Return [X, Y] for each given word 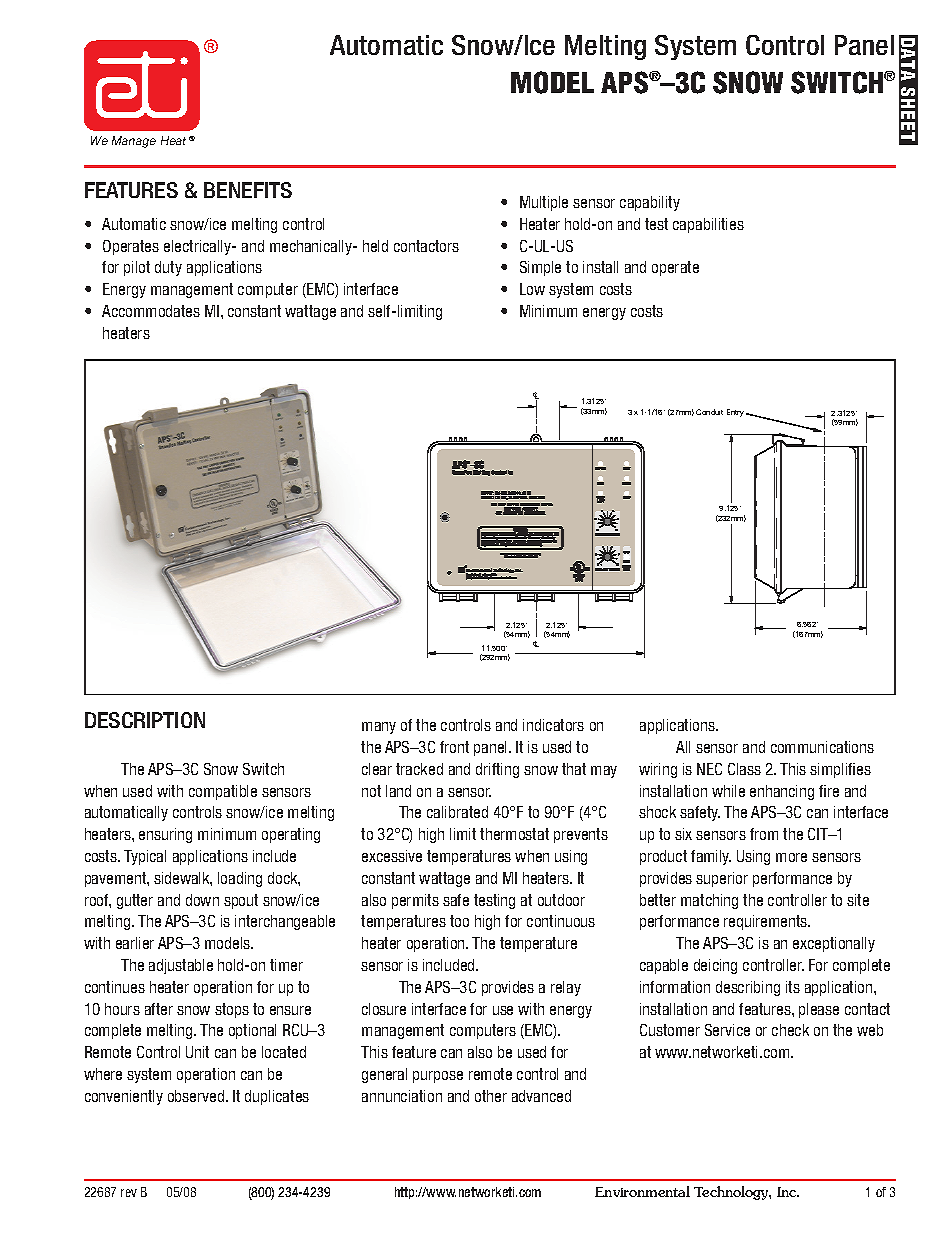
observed [197, 1096]
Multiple [544, 203]
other [491, 1096]
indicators [553, 725]
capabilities [708, 225]
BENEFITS [248, 190]
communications [822, 747]
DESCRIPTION [145, 720]
